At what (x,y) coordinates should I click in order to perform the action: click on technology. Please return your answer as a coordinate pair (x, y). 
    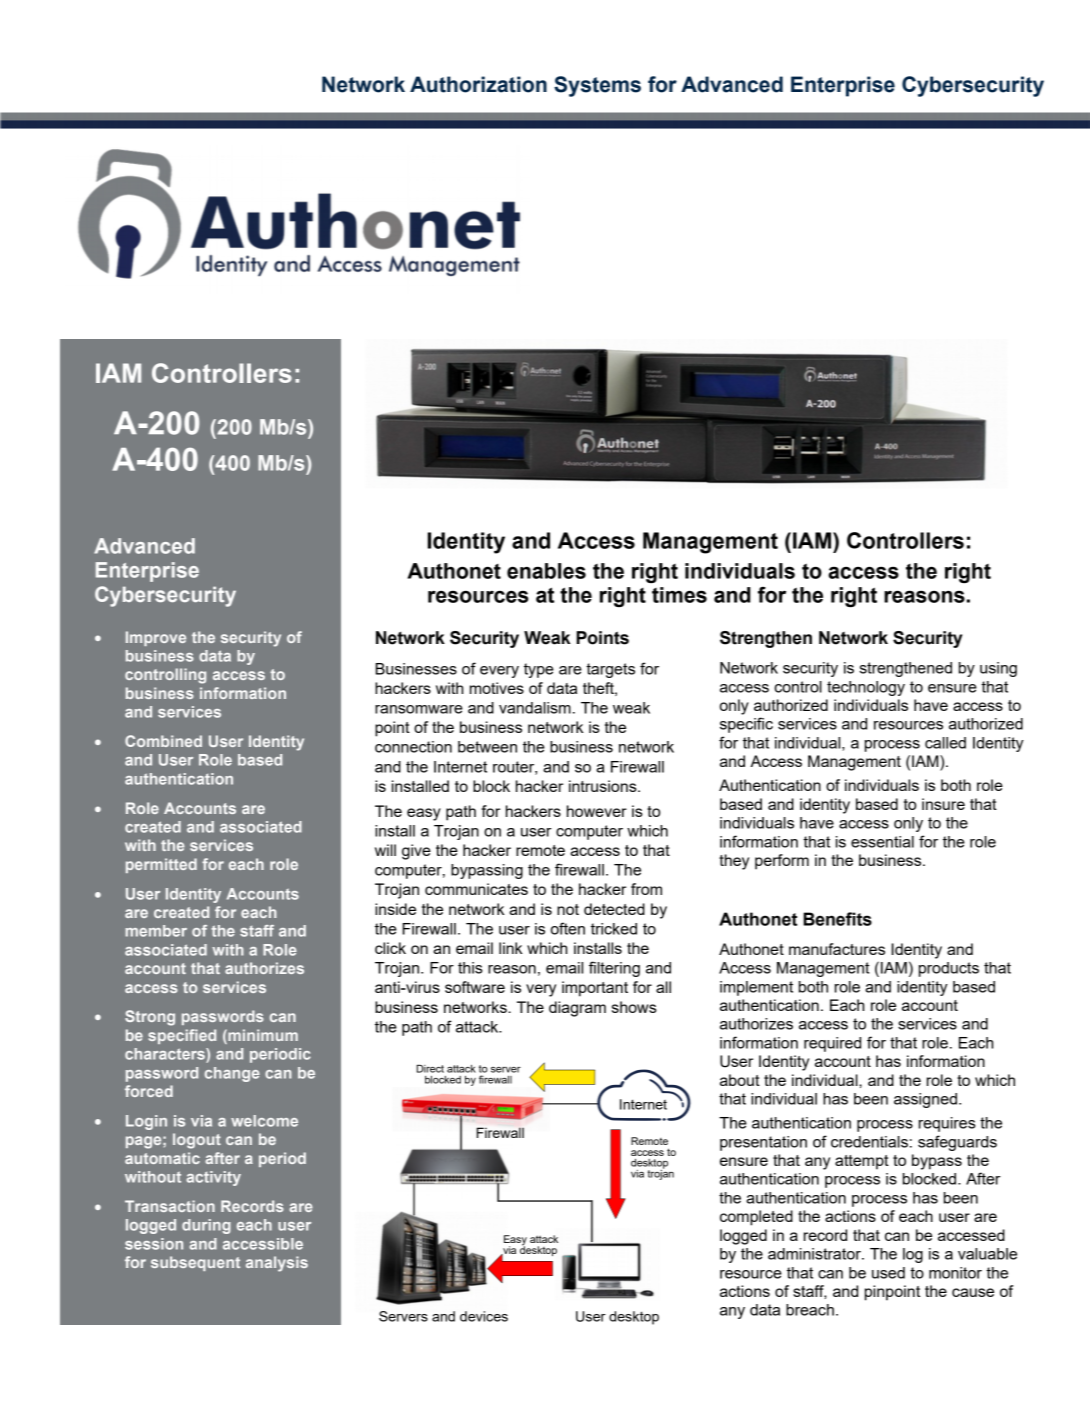
    Looking at the image, I should click on (866, 688).
